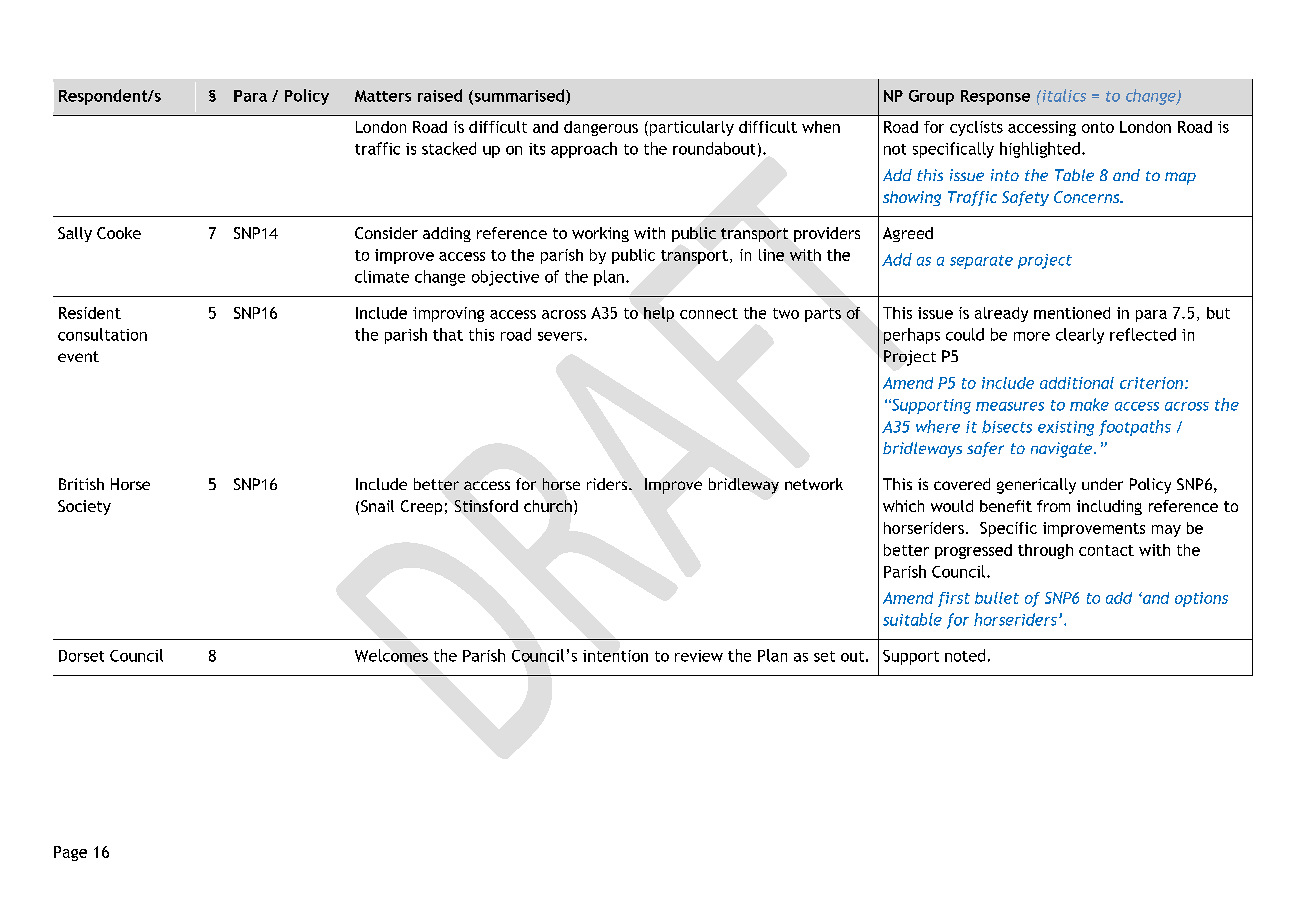 The image size is (1307, 924). I want to click on Dorset, so click(81, 656).
